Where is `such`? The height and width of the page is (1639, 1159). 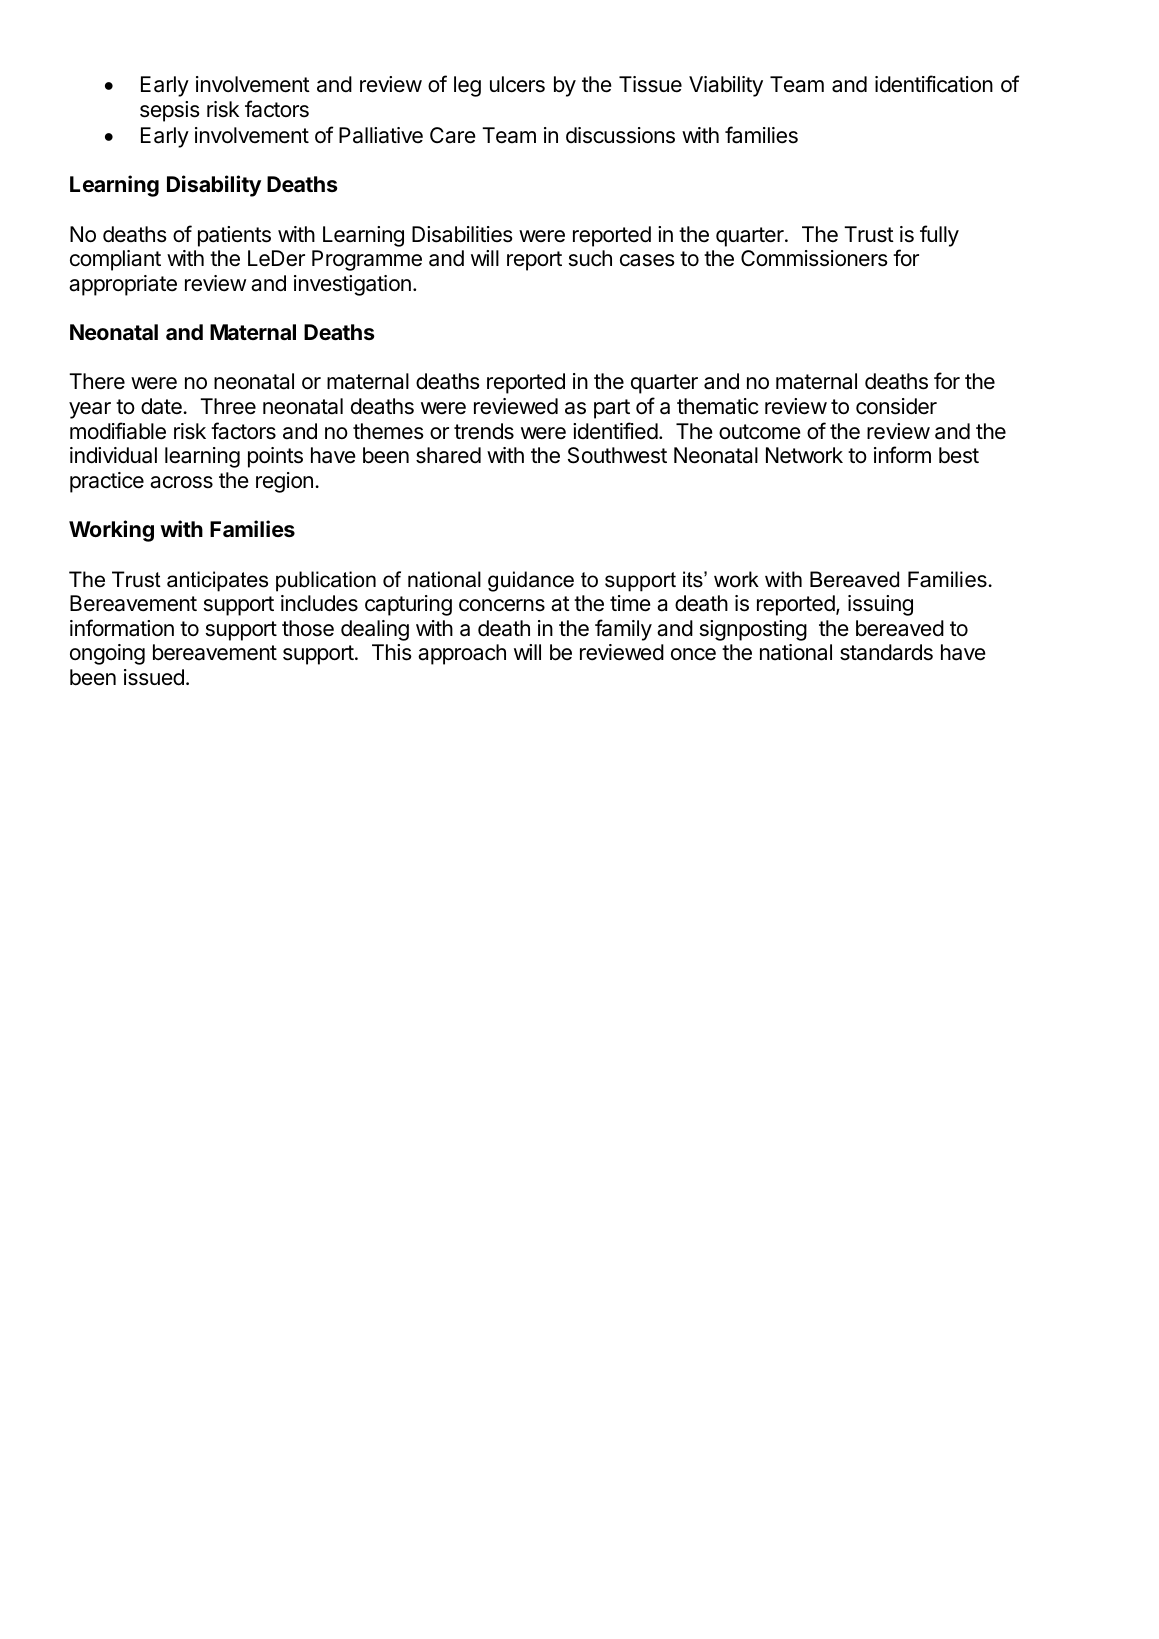
such is located at coordinates (590, 258).
